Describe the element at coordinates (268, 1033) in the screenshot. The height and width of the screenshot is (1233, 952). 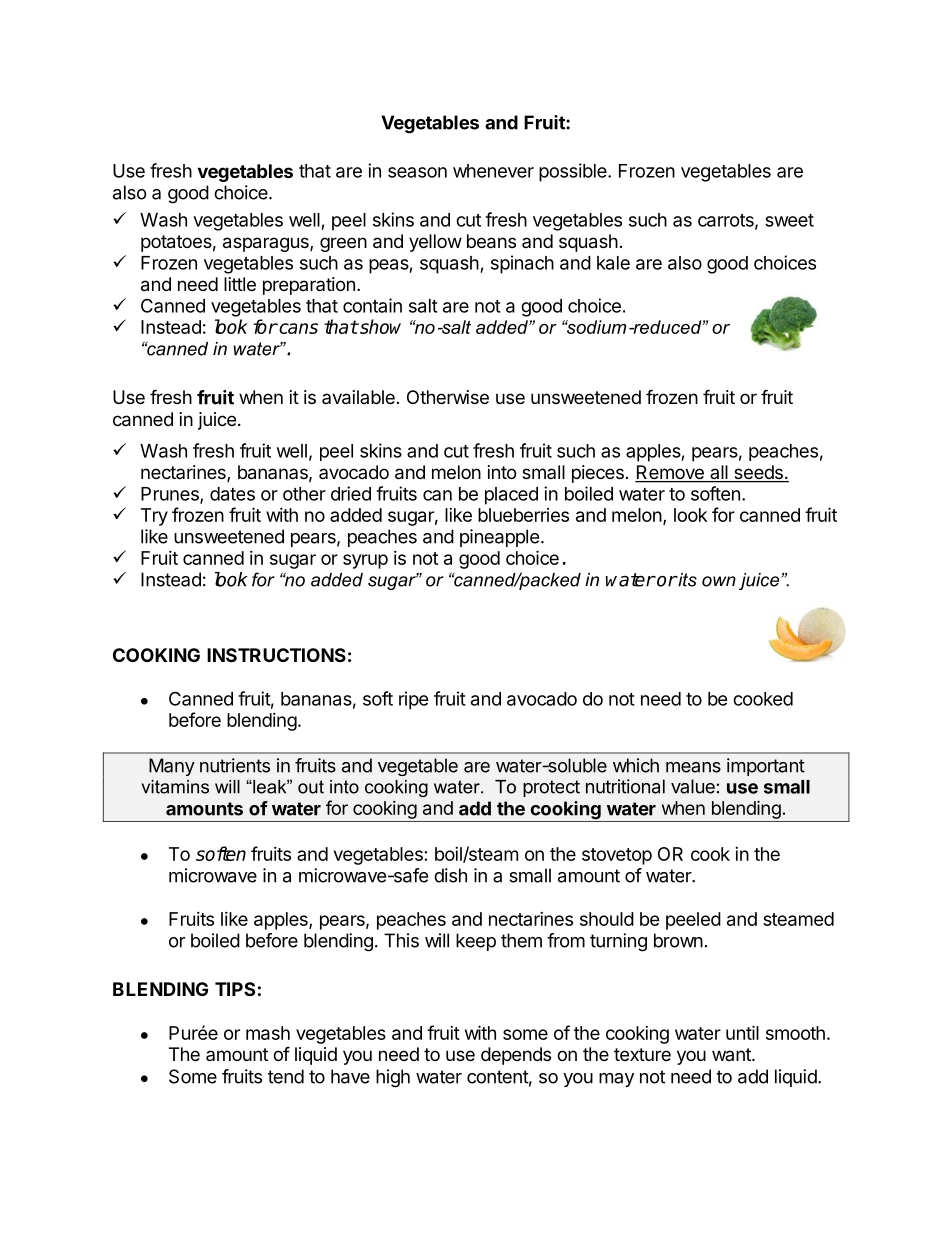
I see `mash` at that location.
